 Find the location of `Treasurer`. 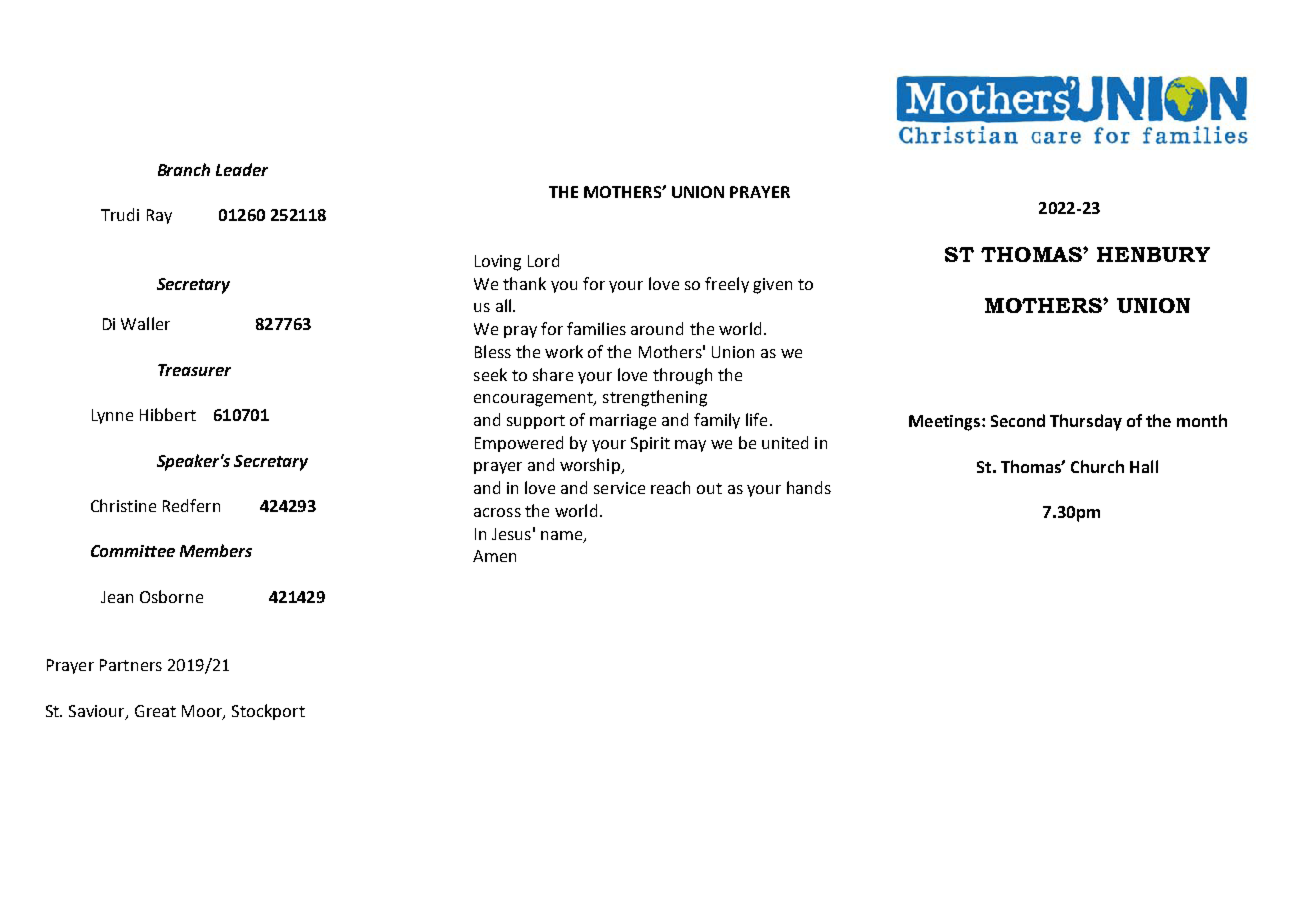

Treasurer is located at coordinates (194, 370).
